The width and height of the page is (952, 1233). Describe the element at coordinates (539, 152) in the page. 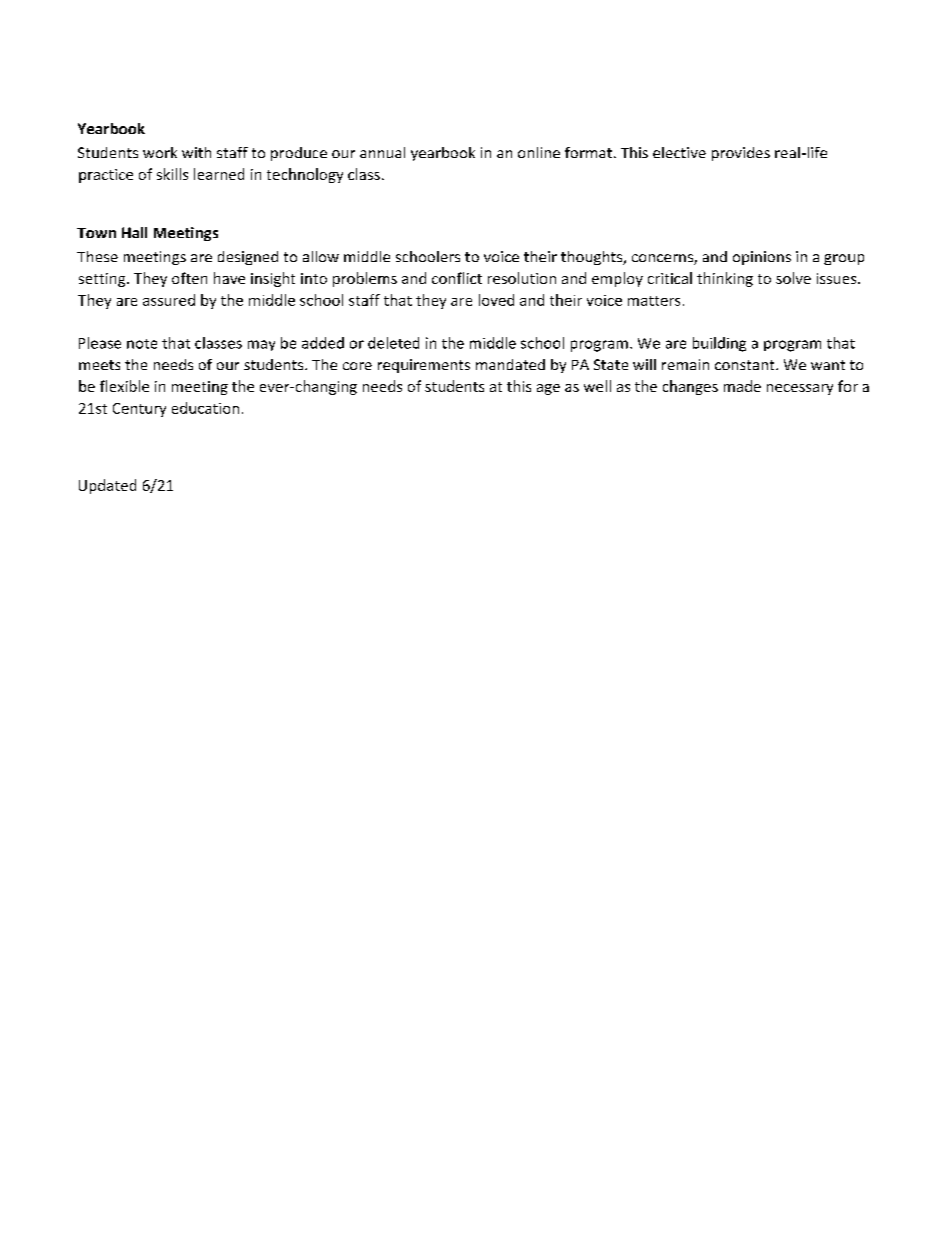

I see `online` at that location.
